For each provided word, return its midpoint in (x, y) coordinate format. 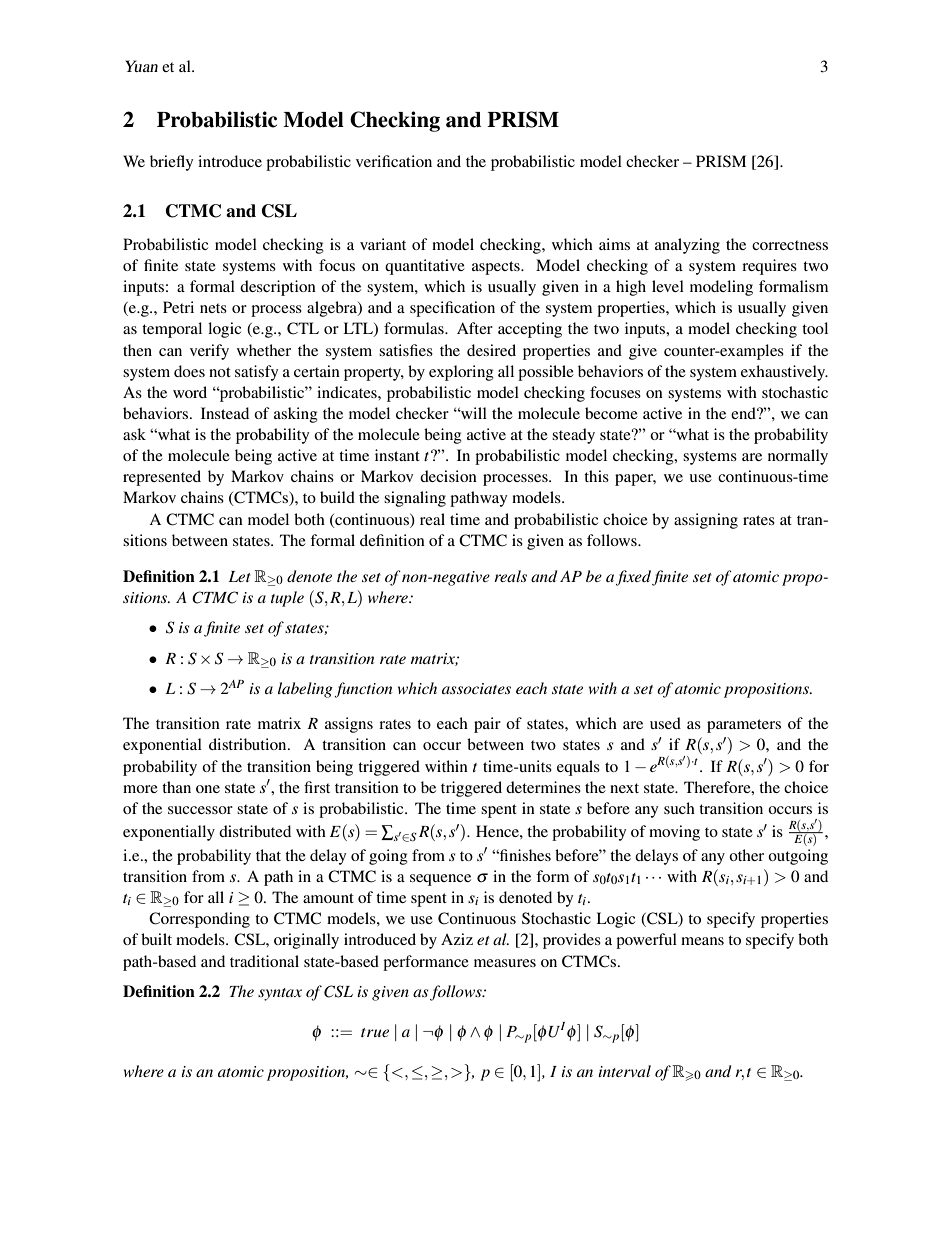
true (375, 1032)
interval (624, 1071)
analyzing (687, 246)
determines (543, 787)
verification (394, 161)
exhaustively (784, 373)
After (475, 328)
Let (239, 576)
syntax (280, 994)
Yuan (141, 66)
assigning (706, 521)
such (679, 808)
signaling (415, 499)
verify (209, 352)
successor (200, 810)
